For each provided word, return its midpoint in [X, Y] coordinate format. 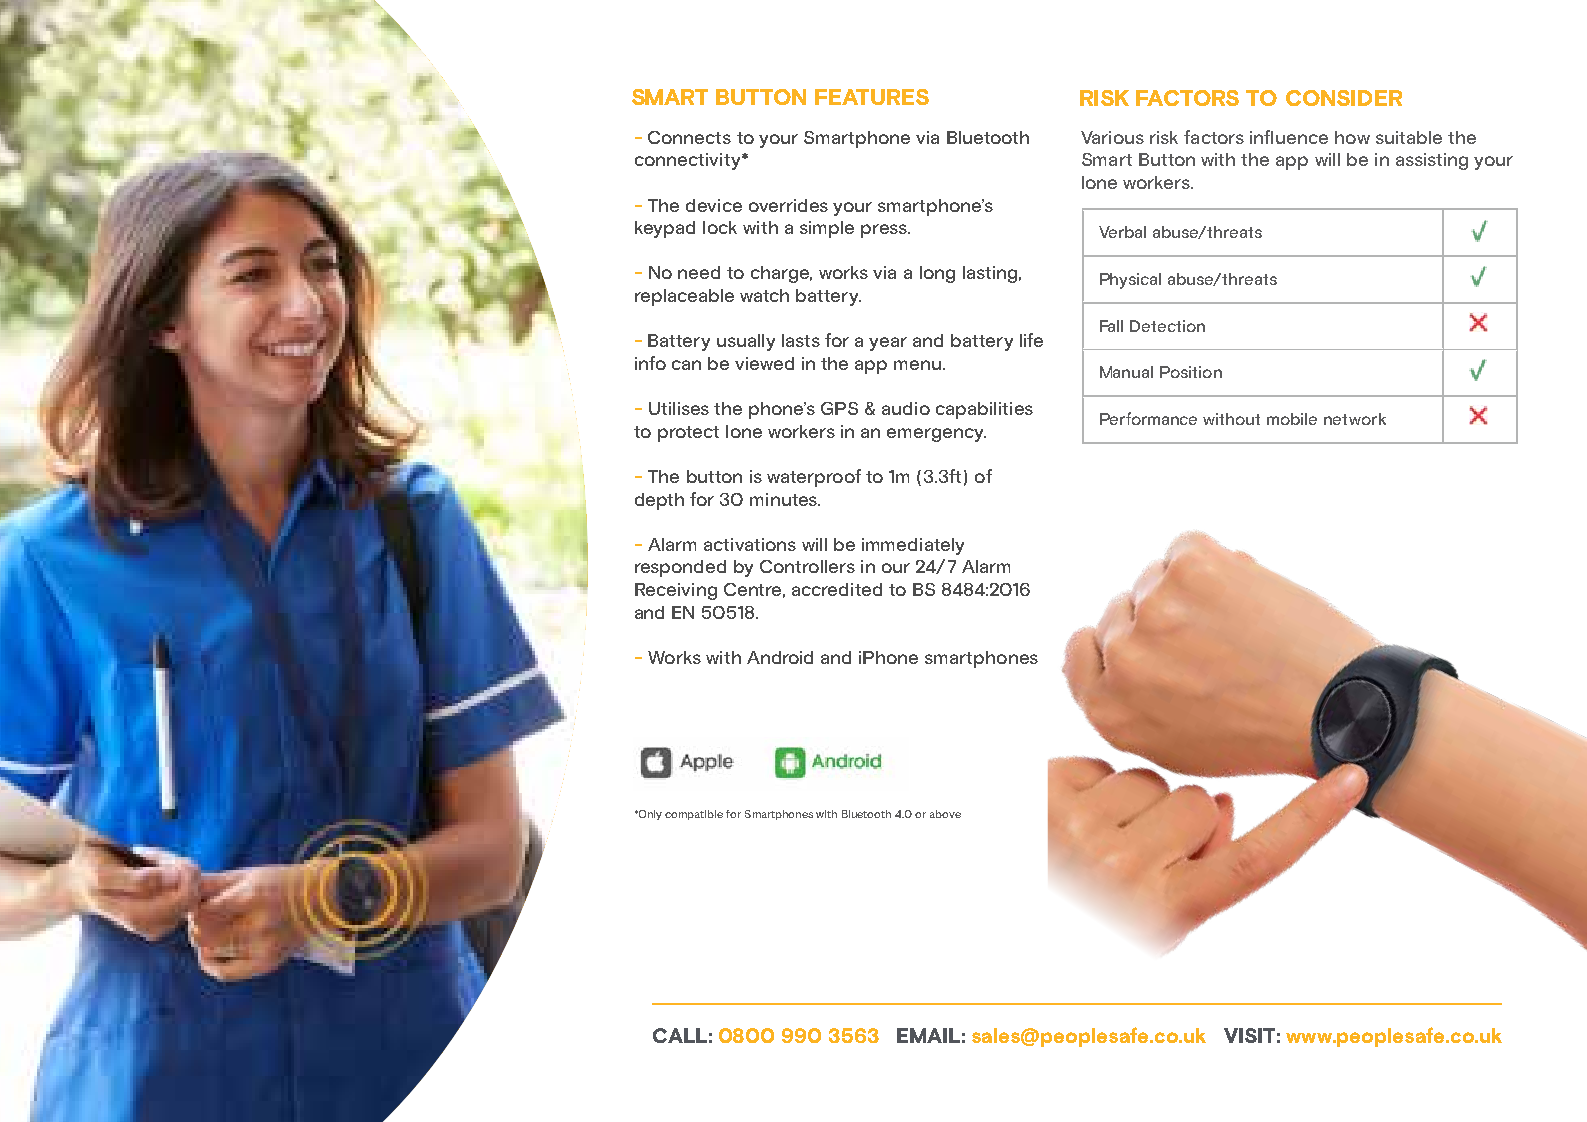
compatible [694, 815]
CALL [680, 1035]
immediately [913, 546]
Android [780, 657]
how [1352, 137]
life [1031, 340]
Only [649, 815]
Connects [689, 137]
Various [1112, 137]
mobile [1292, 419]
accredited [837, 589]
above [945, 814]
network [1355, 419]
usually [746, 342]
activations [750, 544]
